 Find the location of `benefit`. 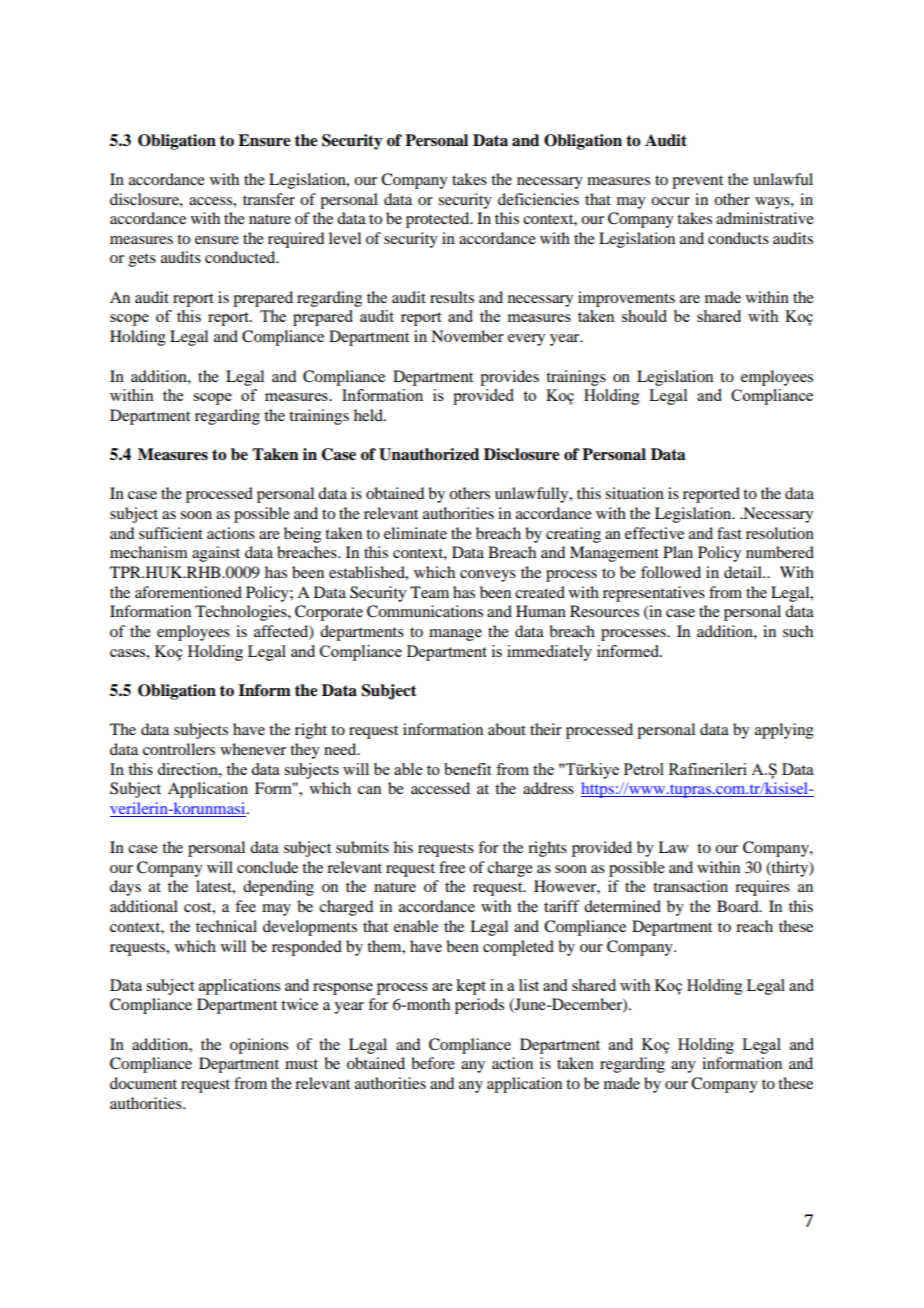

benefit is located at coordinates (467, 769).
